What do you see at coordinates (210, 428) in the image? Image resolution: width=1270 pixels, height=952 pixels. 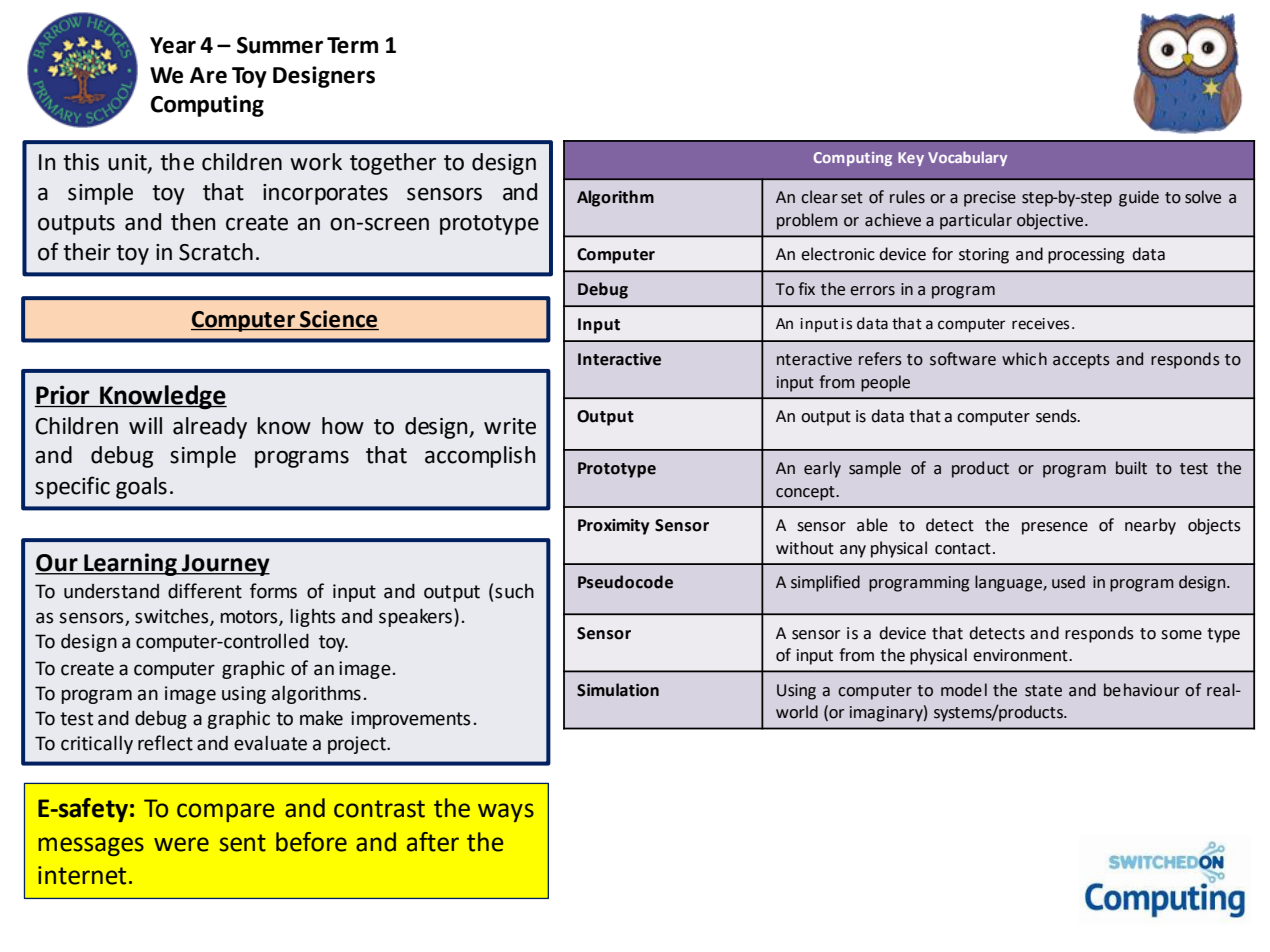 I see `already` at bounding box center [210, 428].
